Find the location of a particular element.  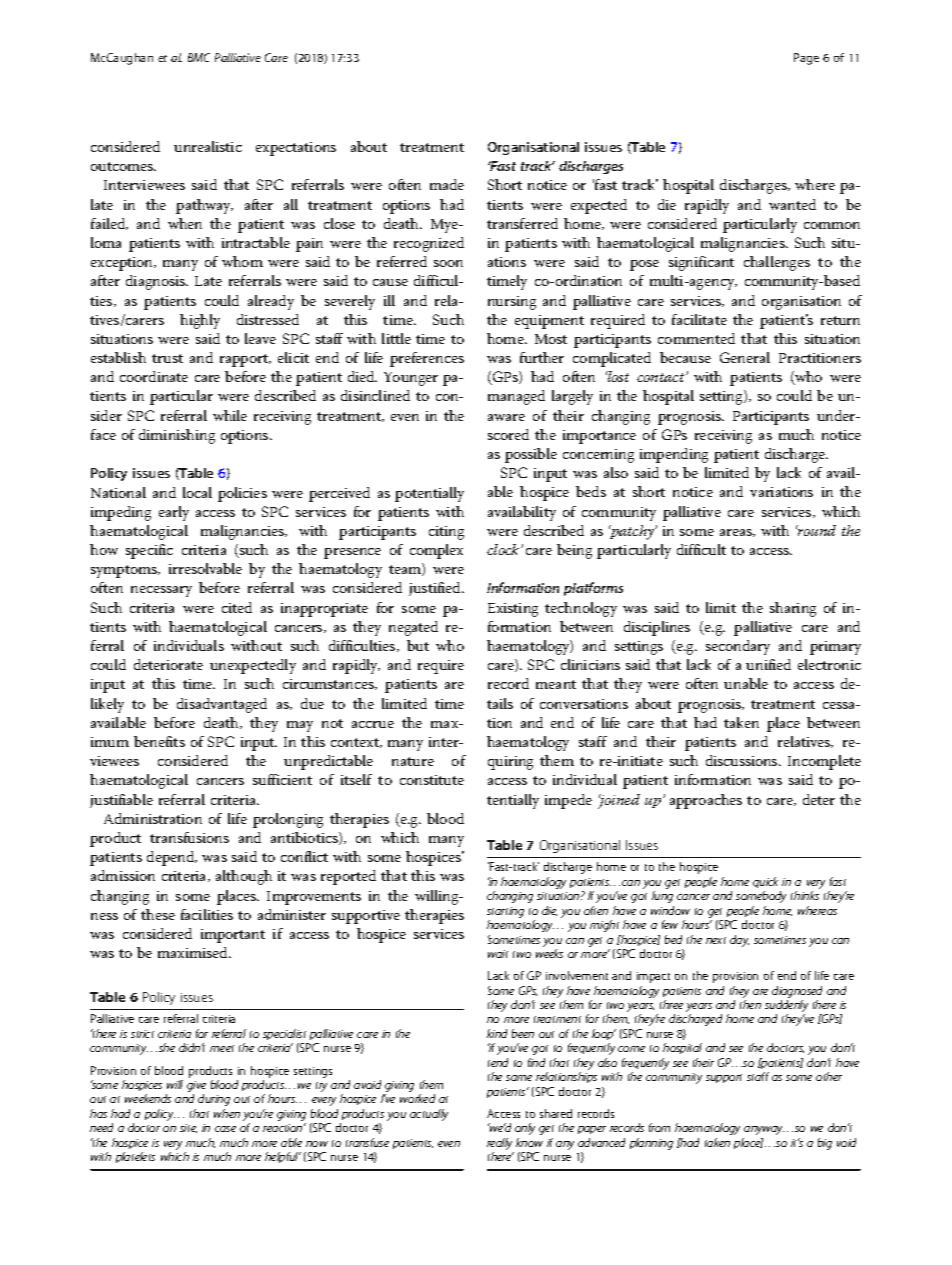

site is located at coordinates (188, 1128).
